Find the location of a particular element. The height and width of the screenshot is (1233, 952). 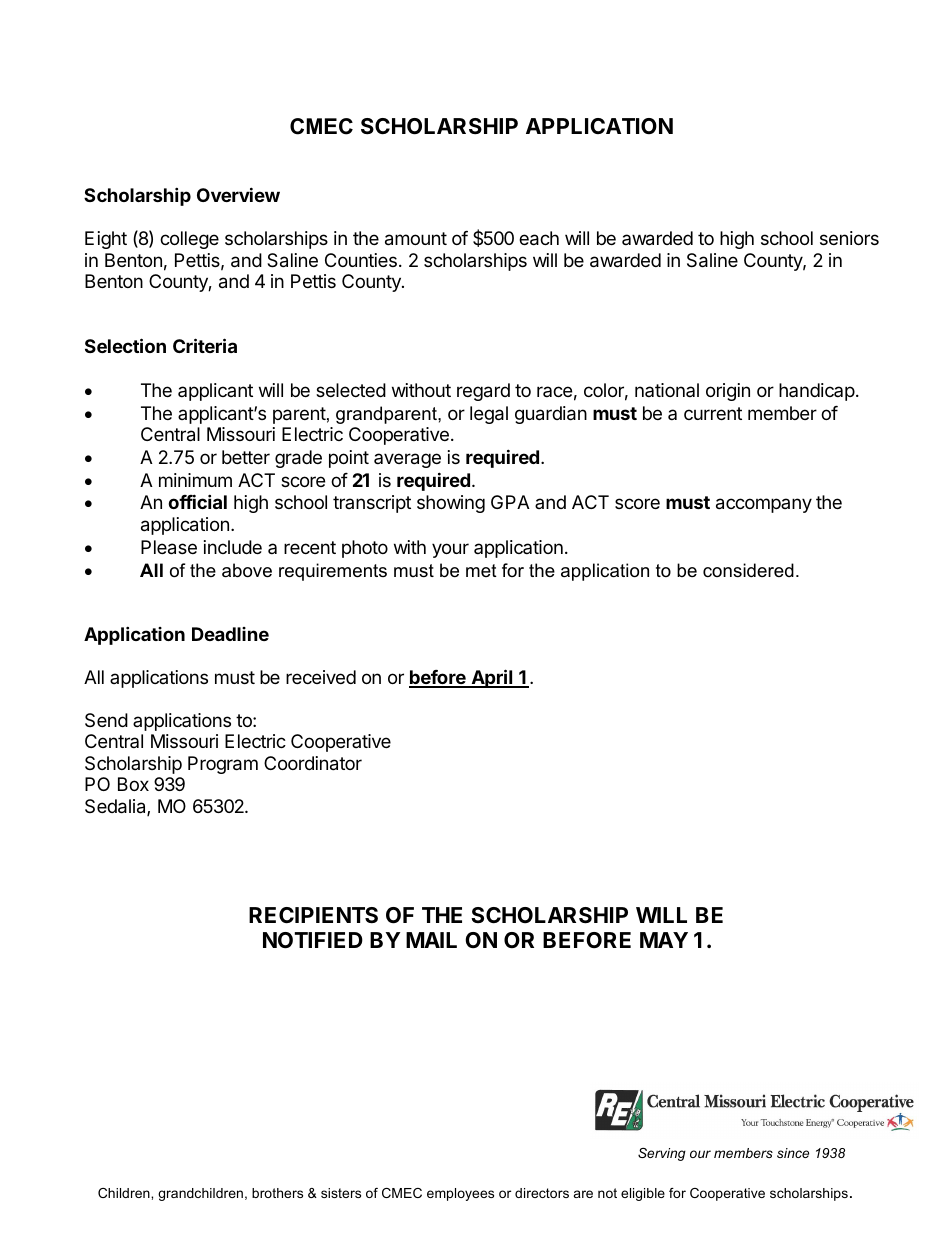

seniors is located at coordinates (849, 238).
